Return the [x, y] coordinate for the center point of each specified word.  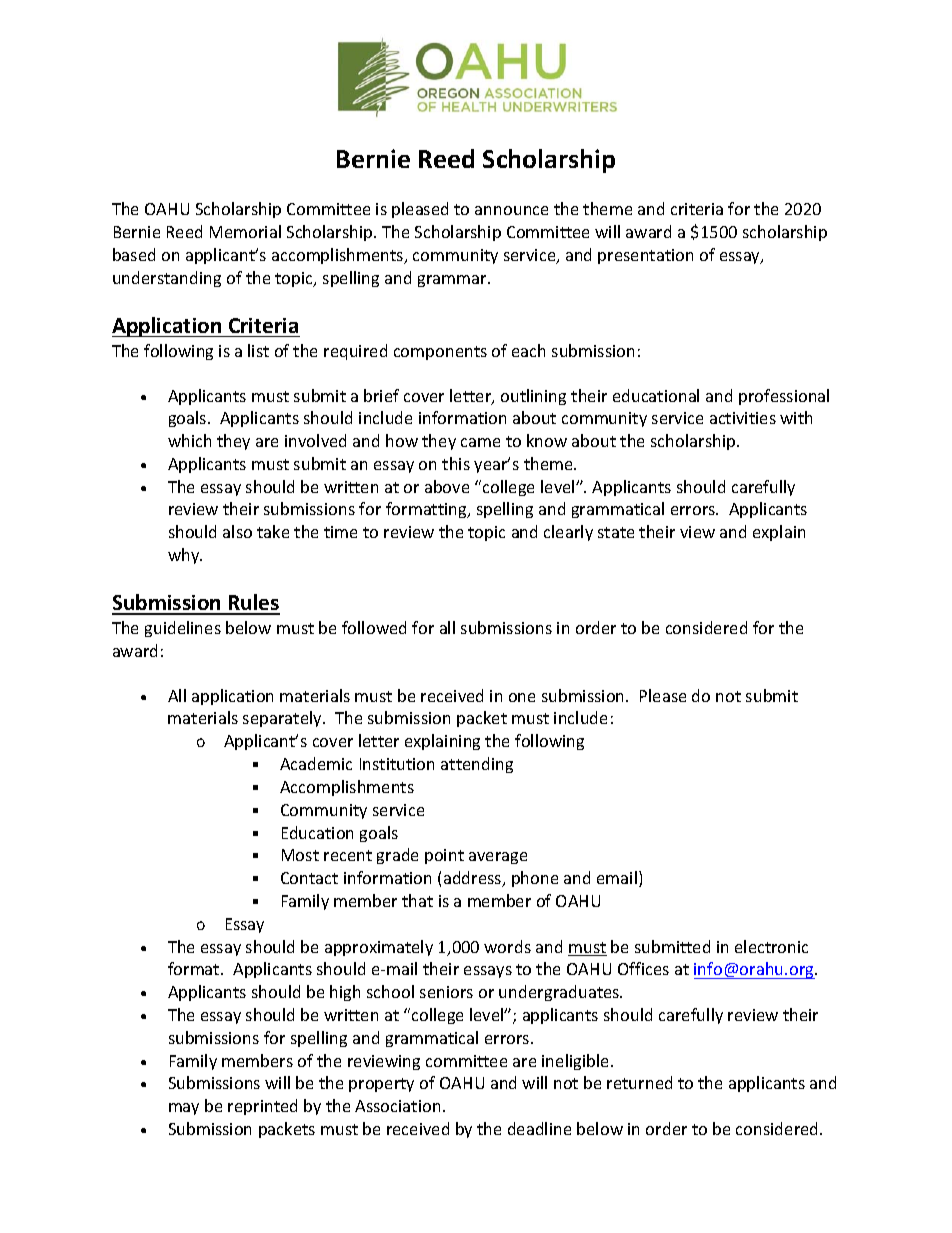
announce [511, 210]
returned [639, 1082]
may [184, 1109]
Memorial [245, 231]
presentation [645, 256]
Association [397, 1106]
